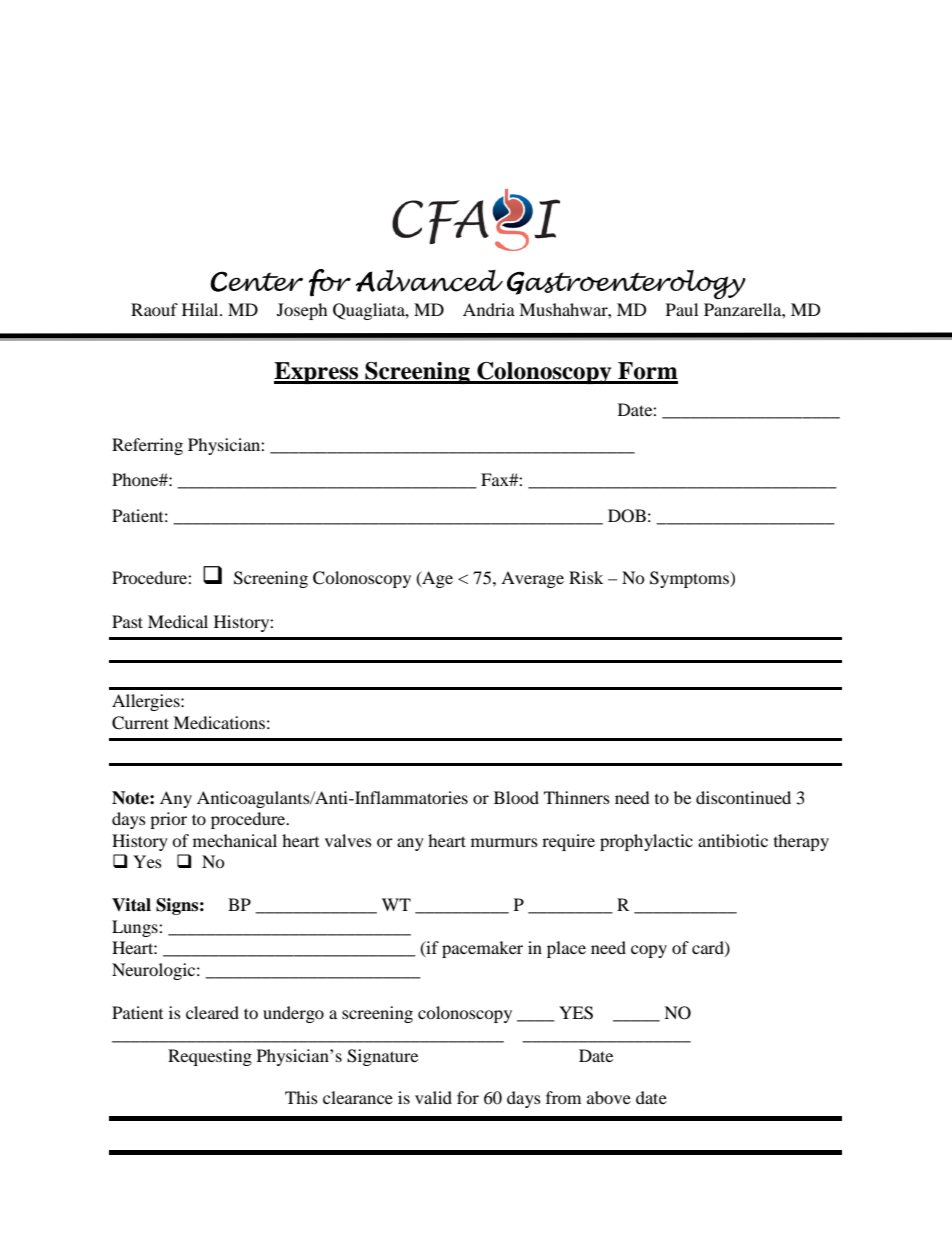  I want to click on Hilal, so click(201, 309).
